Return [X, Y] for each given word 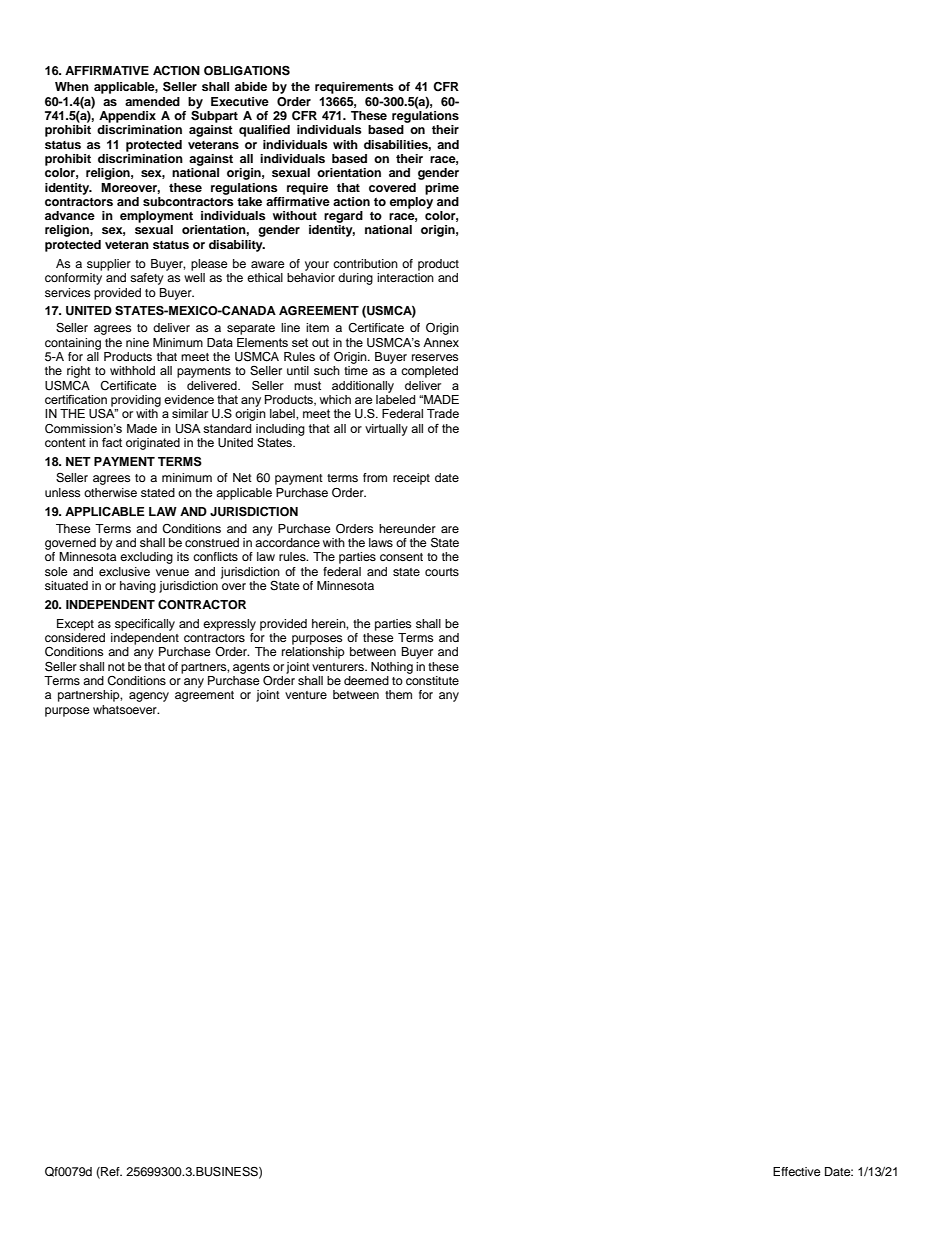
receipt [411, 479]
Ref [110, 1172]
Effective [797, 1171]
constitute [432, 680]
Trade [443, 413]
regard [343, 217]
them [398, 694]
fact [112, 442]
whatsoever [126, 709]
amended [152, 101]
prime [442, 189]
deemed [366, 680]
